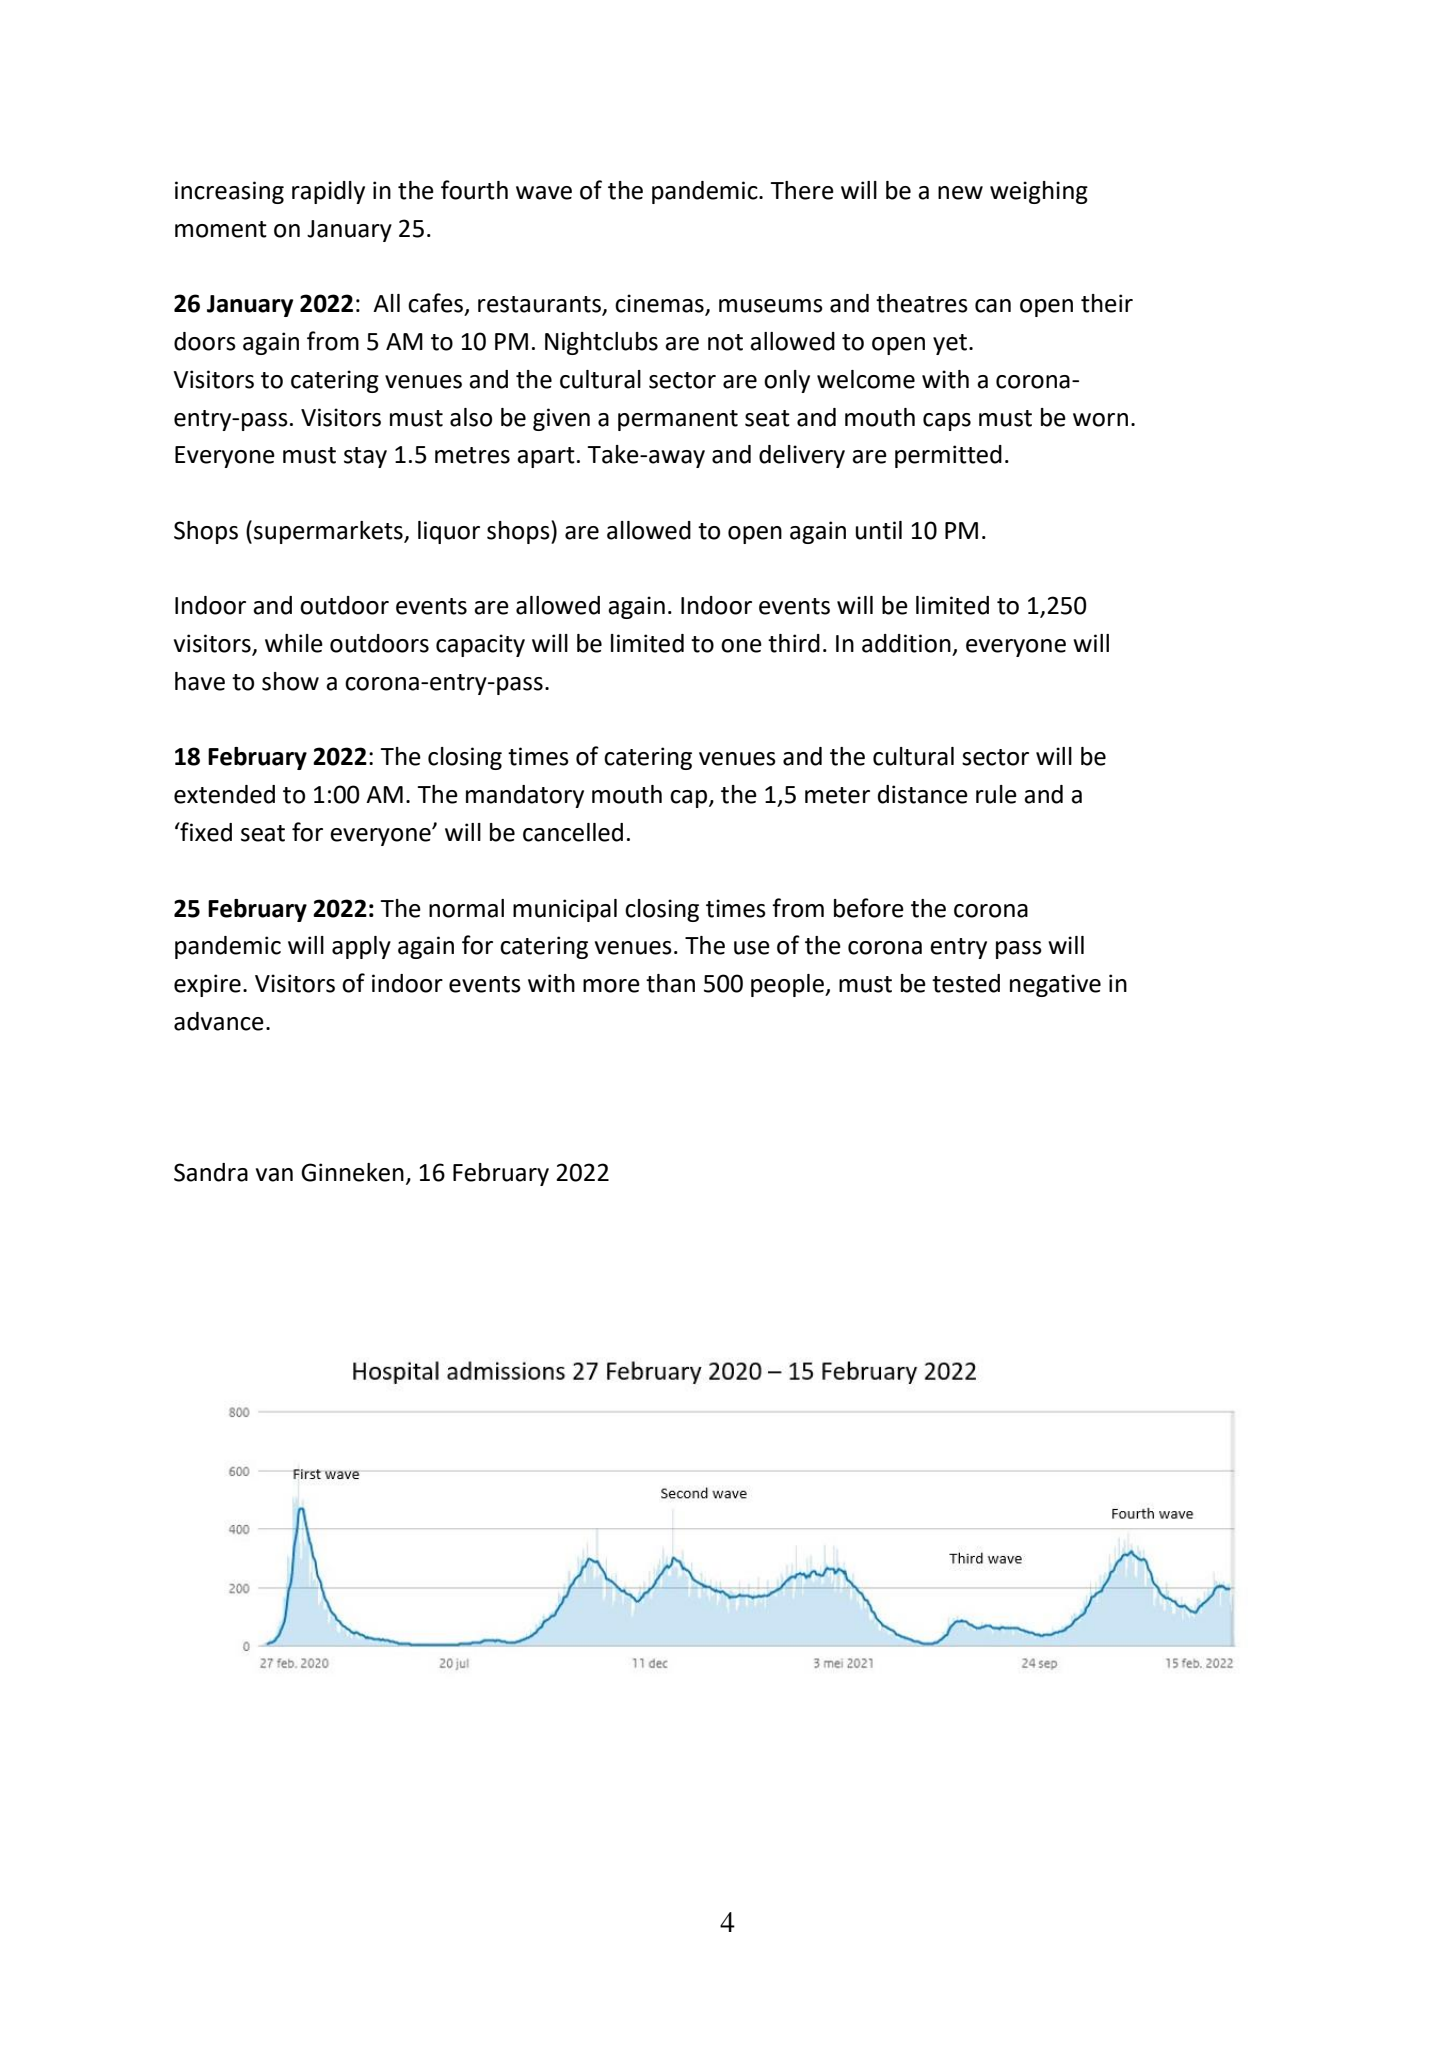  Describe the element at coordinates (328, 192) in the screenshot. I see `rapidly` at that location.
